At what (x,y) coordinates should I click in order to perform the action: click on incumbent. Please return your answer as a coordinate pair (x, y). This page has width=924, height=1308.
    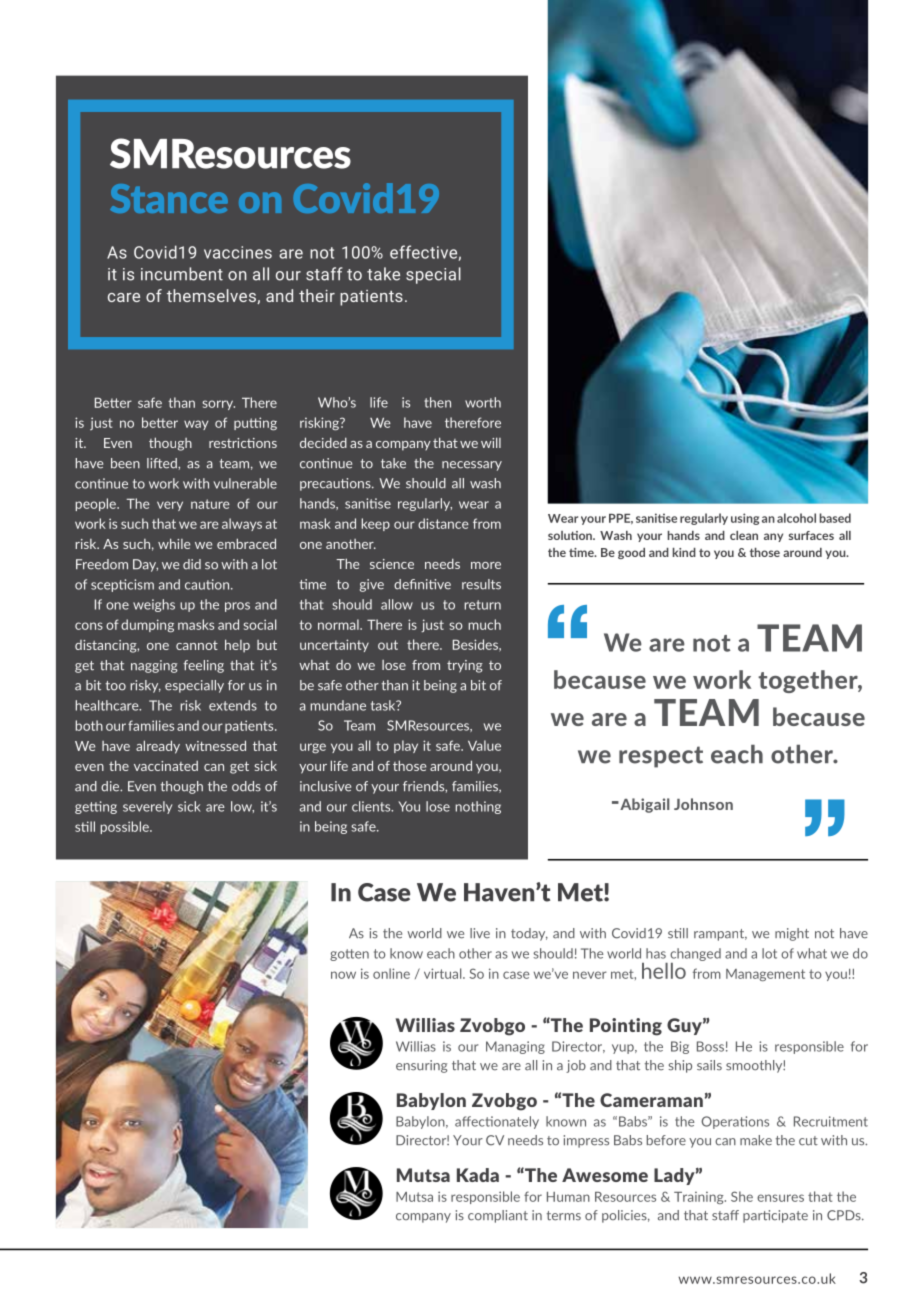
    Looking at the image, I should click on (182, 274).
